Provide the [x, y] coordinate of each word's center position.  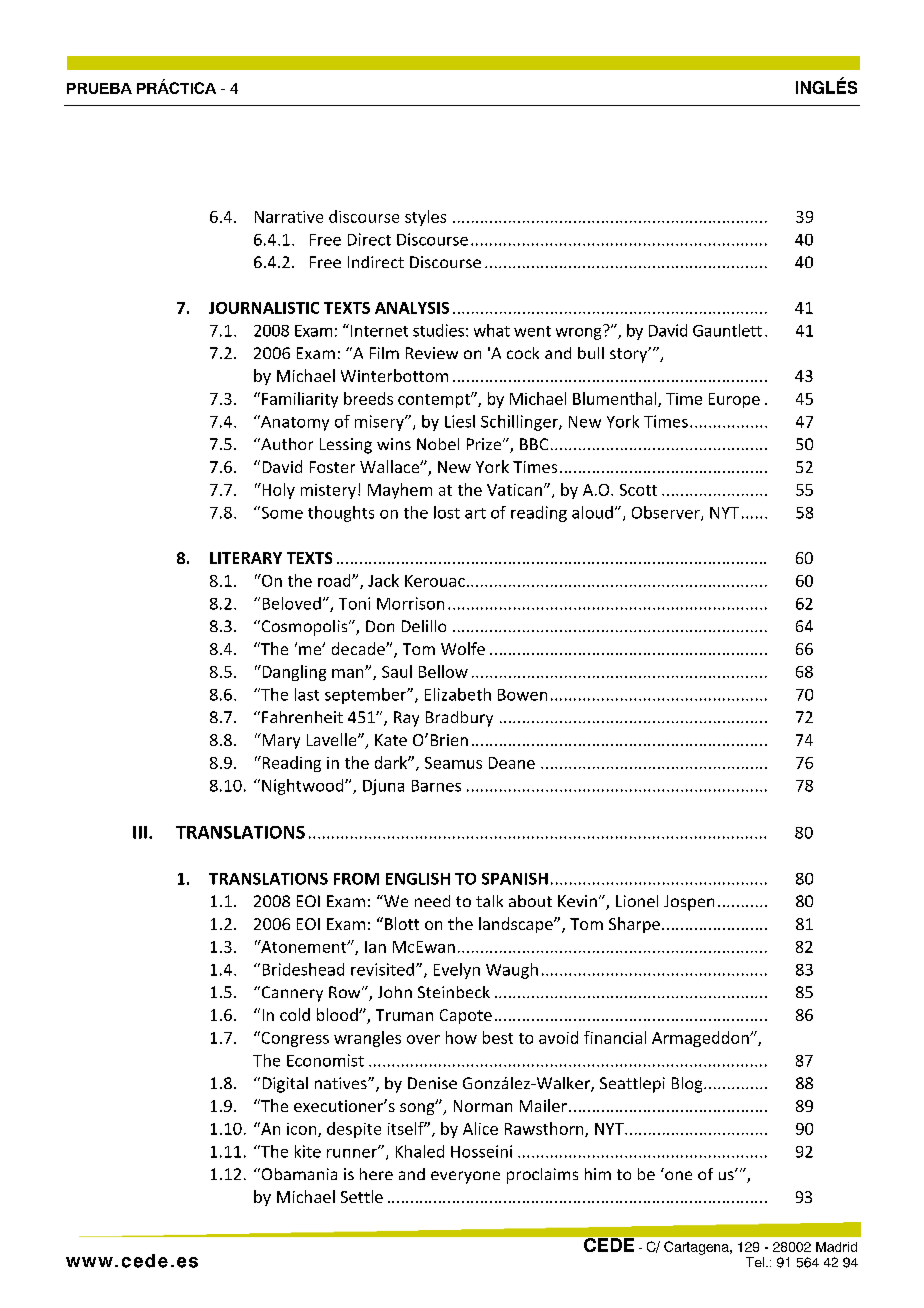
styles [425, 218]
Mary [280, 741]
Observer [667, 513]
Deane [512, 763]
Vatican [514, 490]
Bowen [522, 695]
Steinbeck [454, 992]
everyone [465, 1177]
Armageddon [701, 1039]
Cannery [291, 994]
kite [308, 1151]
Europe [734, 400]
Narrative [289, 217]
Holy [277, 491]
